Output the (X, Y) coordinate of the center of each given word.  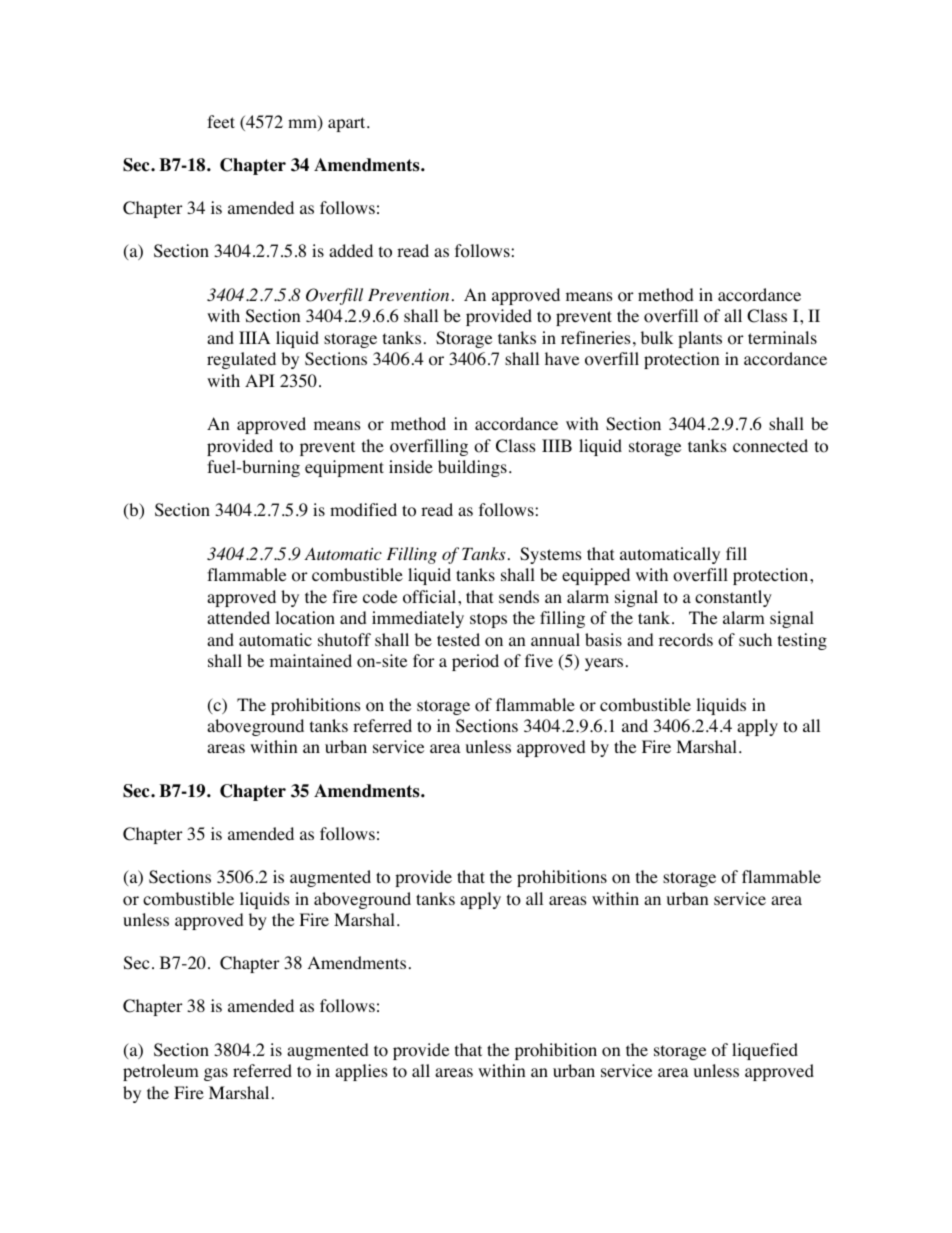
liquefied (765, 1051)
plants (700, 339)
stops (488, 620)
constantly (733, 598)
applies (361, 1072)
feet (221, 121)
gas (216, 1074)
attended (238, 617)
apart (348, 124)
